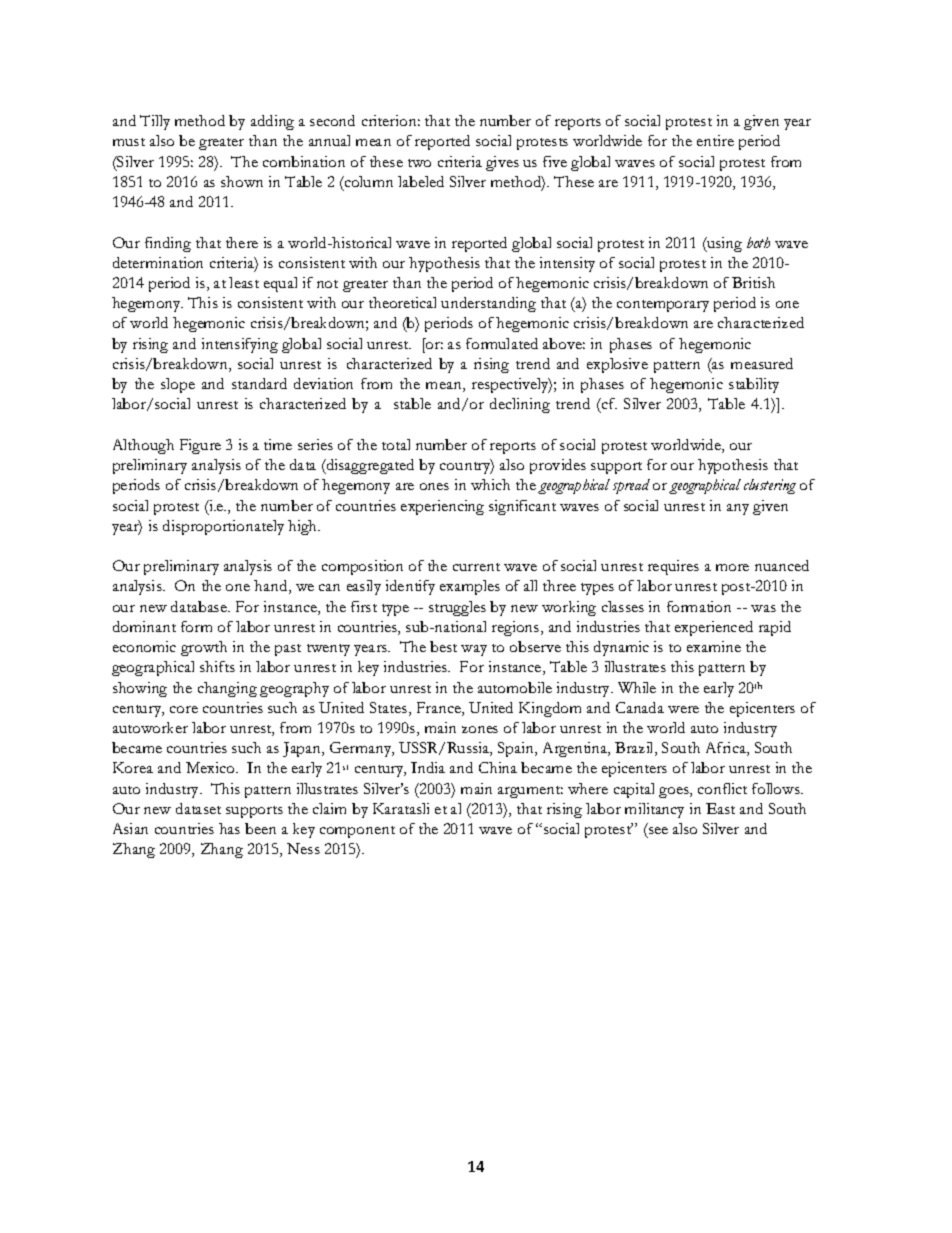 Image resolution: width=952 pixels, height=1233 pixels. I want to click on been, so click(260, 828).
